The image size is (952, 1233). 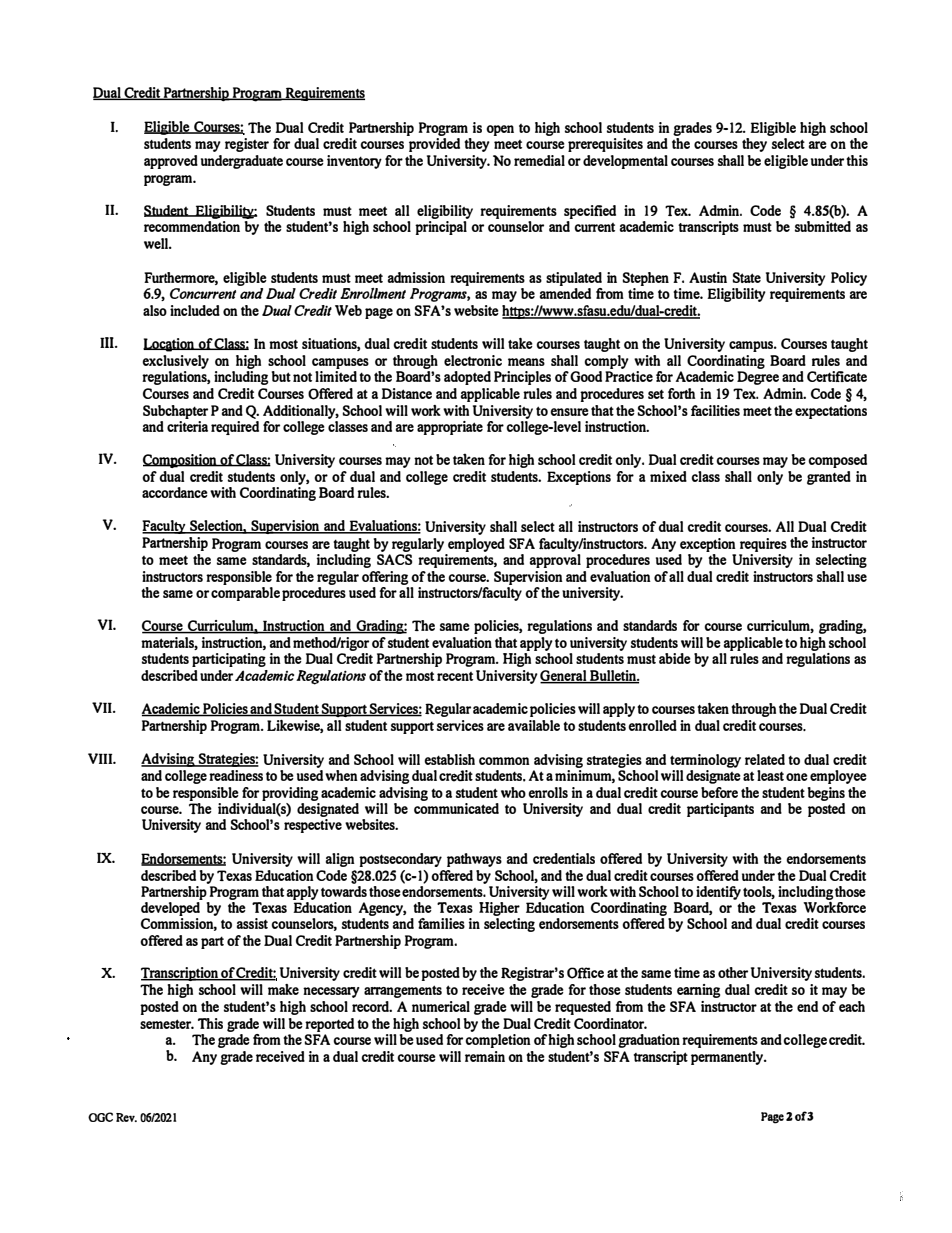 I want to click on comparable, so click(x=245, y=594).
